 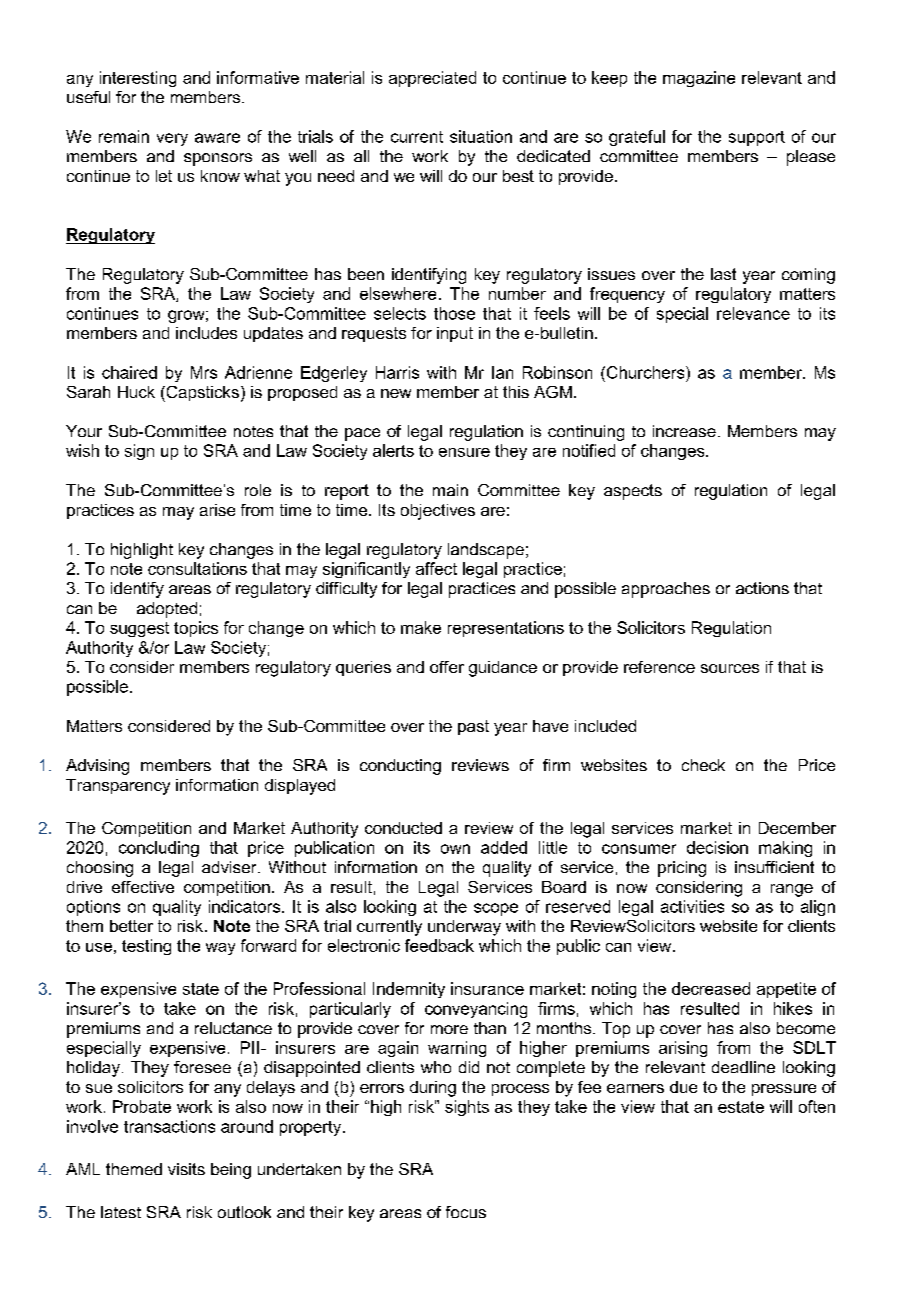 What do you see at coordinates (159, 849) in the image?
I see `concluding` at bounding box center [159, 849].
